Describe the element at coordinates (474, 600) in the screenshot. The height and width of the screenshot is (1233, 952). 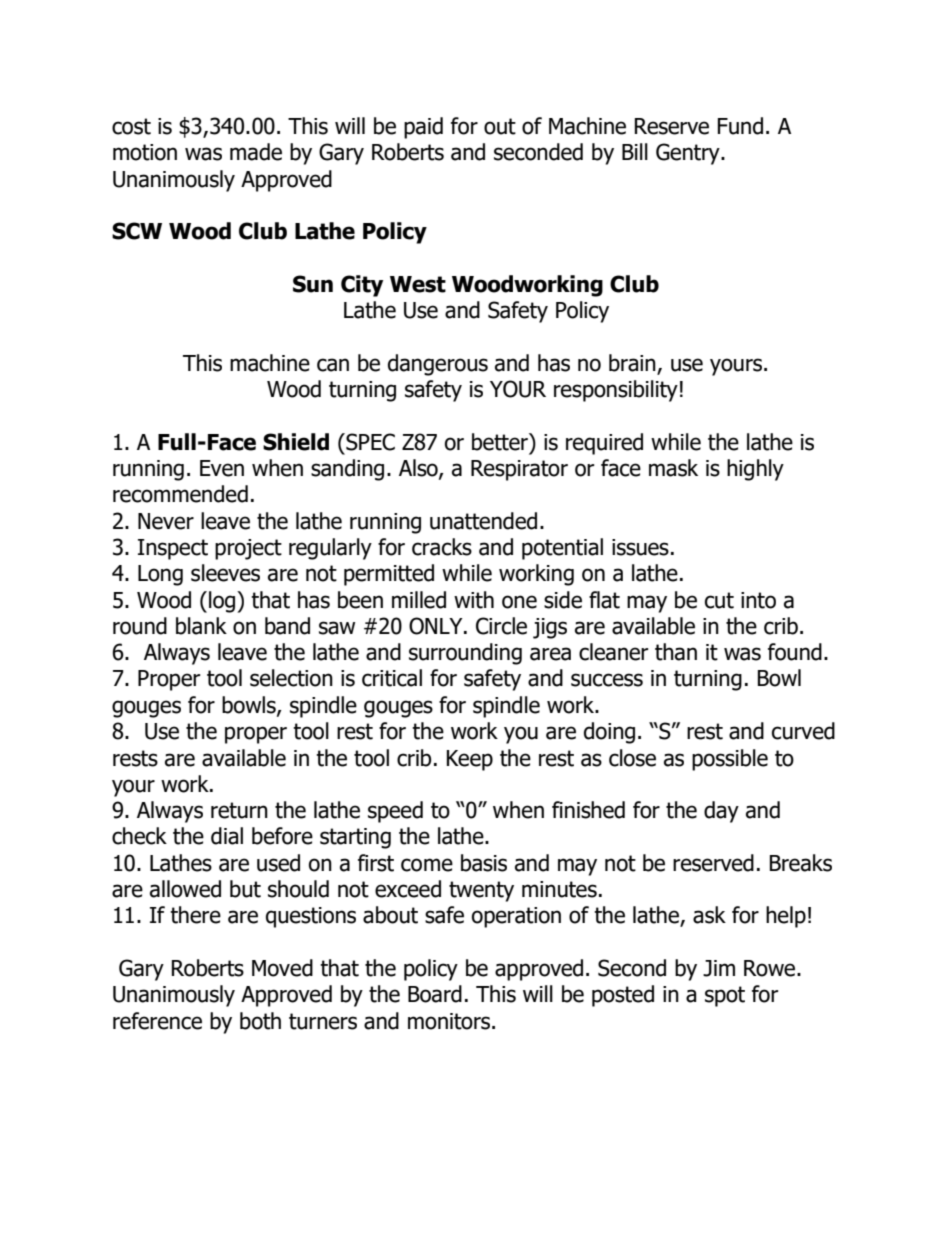
I see `with` at that location.
